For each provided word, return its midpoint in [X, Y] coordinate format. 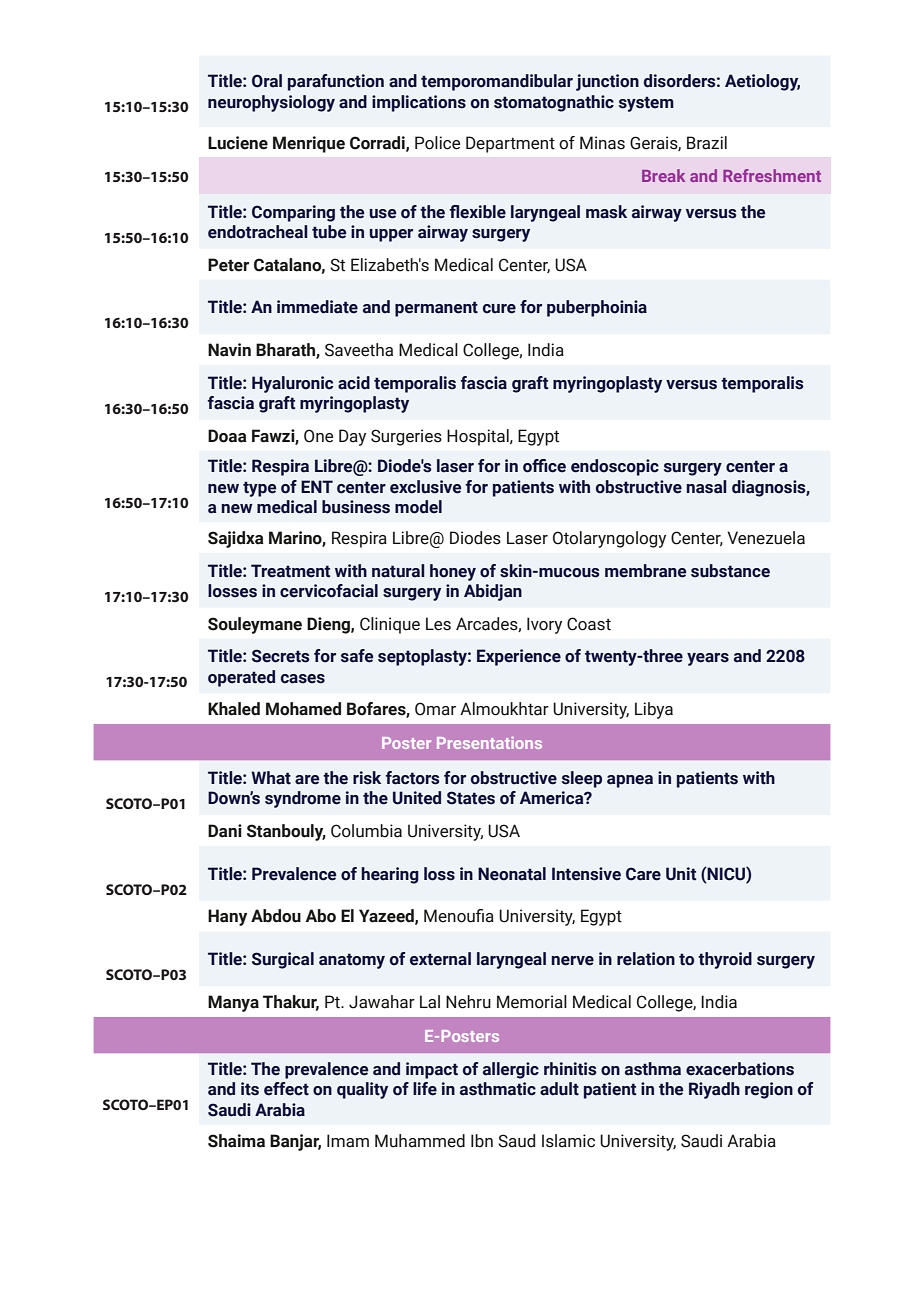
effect [286, 1089]
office [544, 466]
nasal [707, 487]
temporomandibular [497, 82]
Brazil [707, 143]
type [259, 489]
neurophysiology [271, 103]
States [471, 798]
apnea [630, 781]
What [271, 778]
